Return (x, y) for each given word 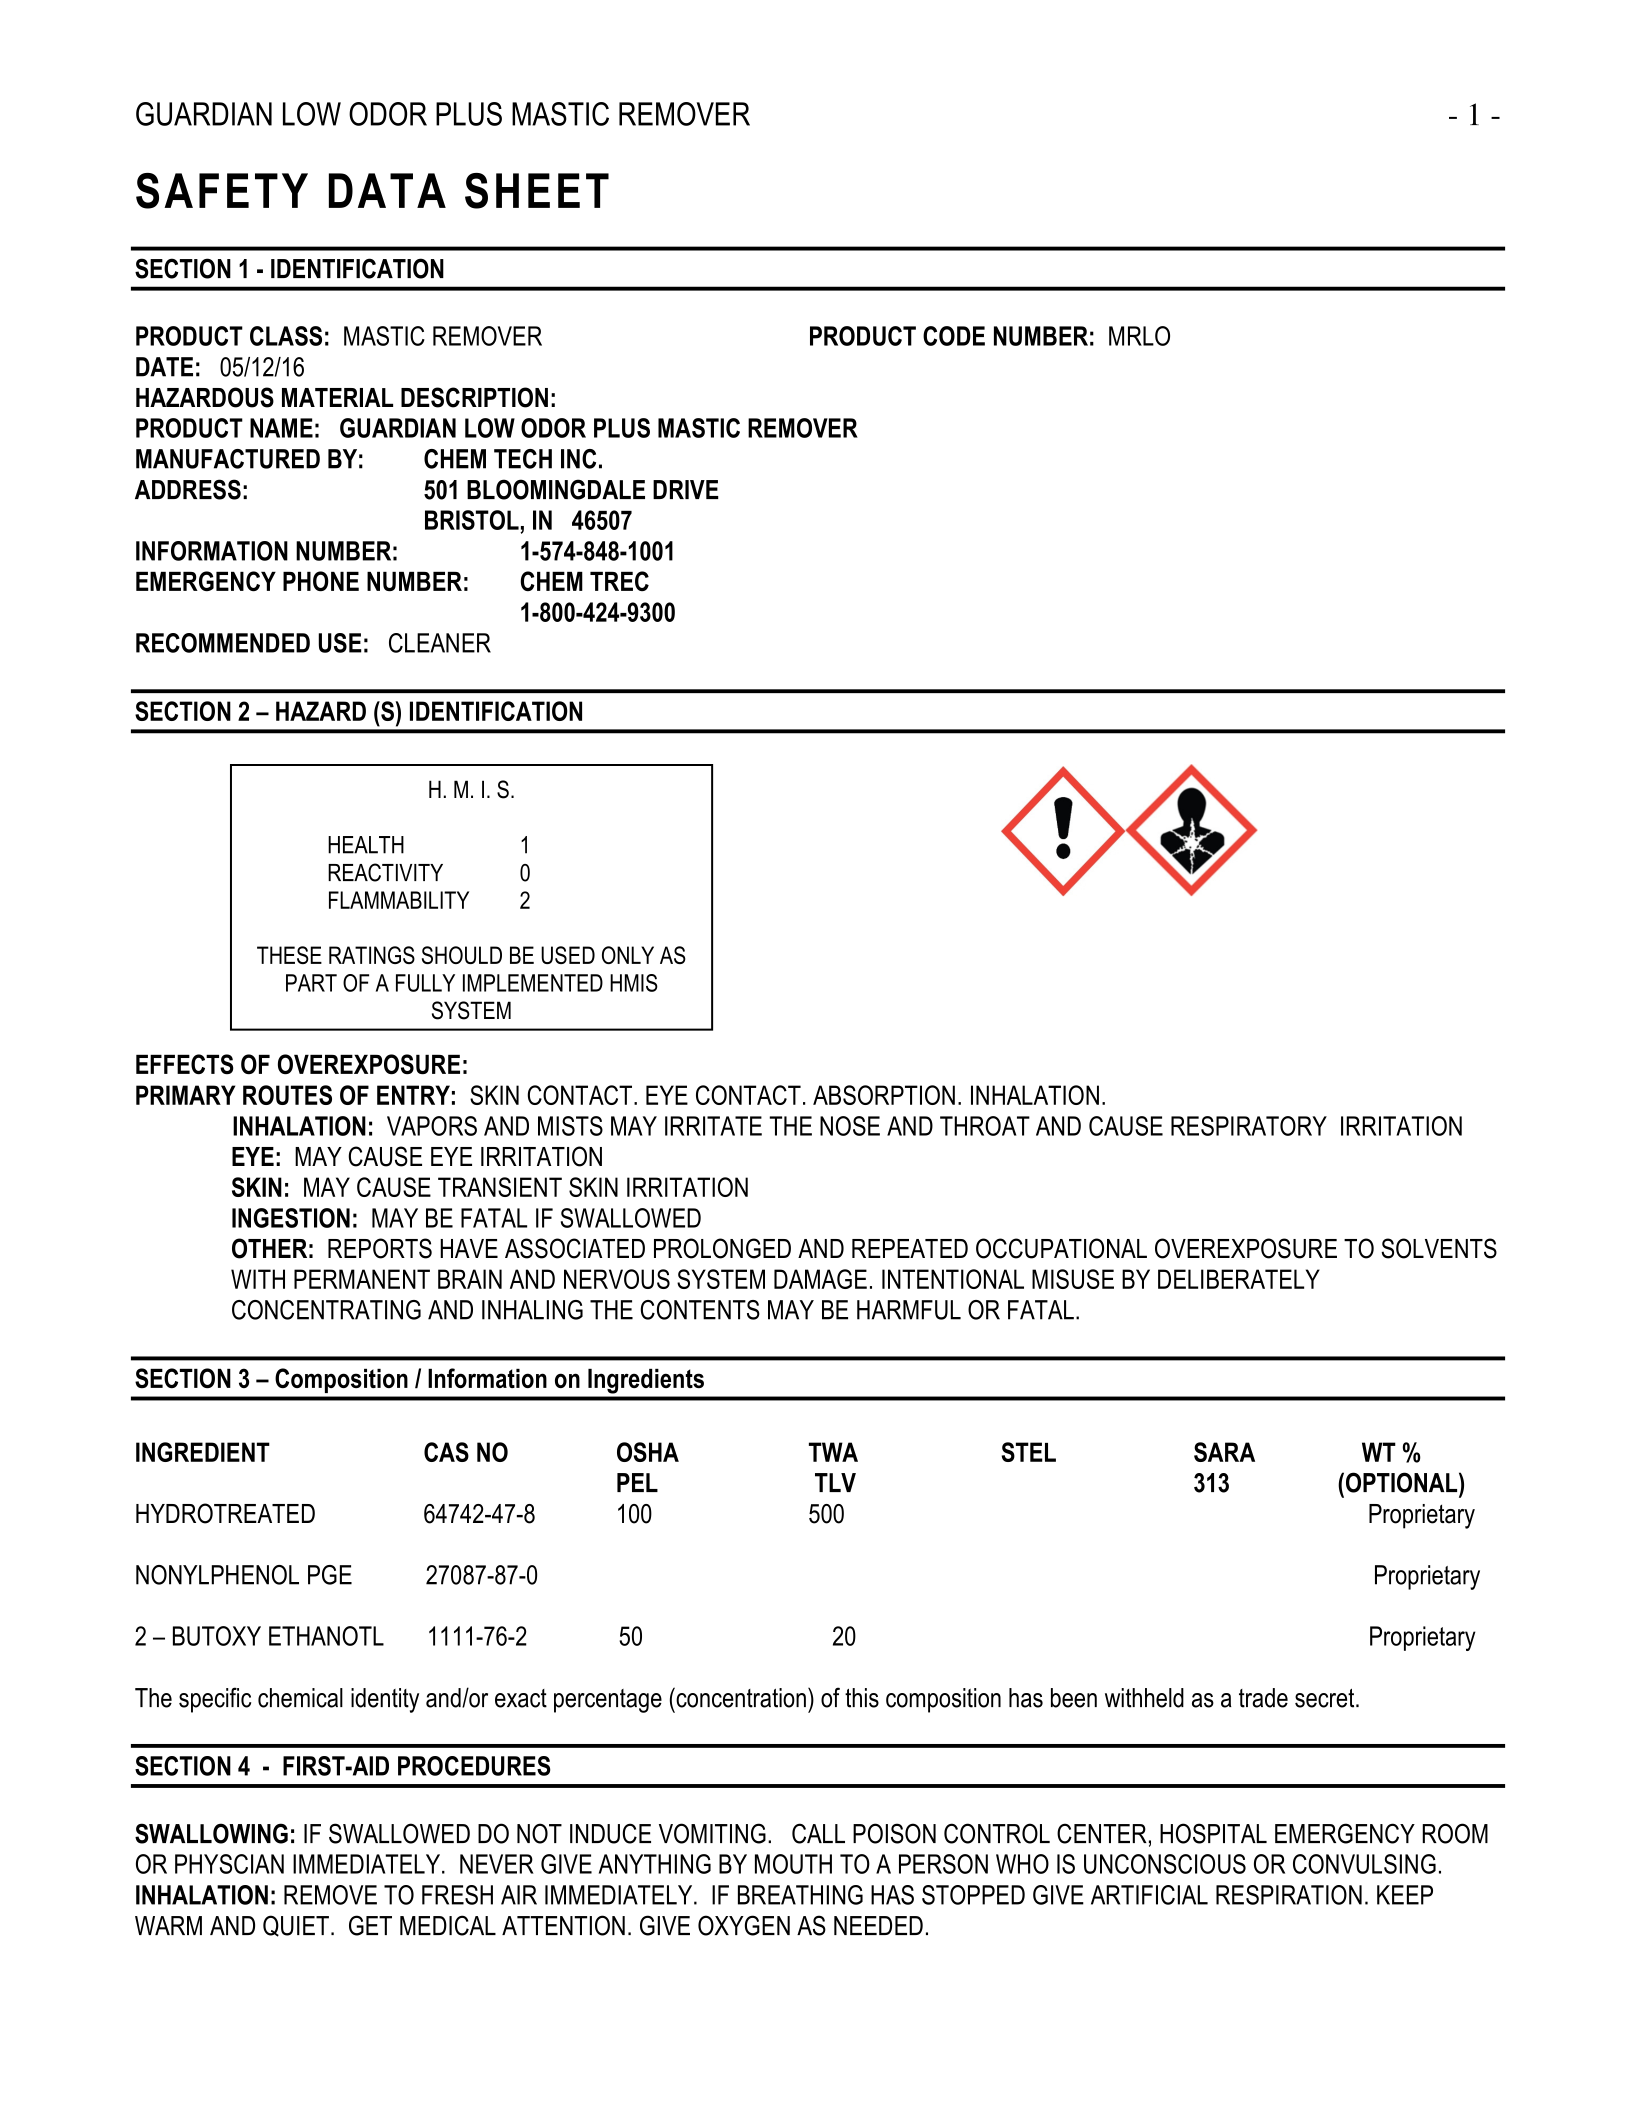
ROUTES (287, 1095)
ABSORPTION (884, 1095)
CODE (954, 336)
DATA (387, 190)
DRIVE (686, 489)
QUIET (296, 1926)
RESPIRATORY (1249, 1126)
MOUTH (793, 1864)
